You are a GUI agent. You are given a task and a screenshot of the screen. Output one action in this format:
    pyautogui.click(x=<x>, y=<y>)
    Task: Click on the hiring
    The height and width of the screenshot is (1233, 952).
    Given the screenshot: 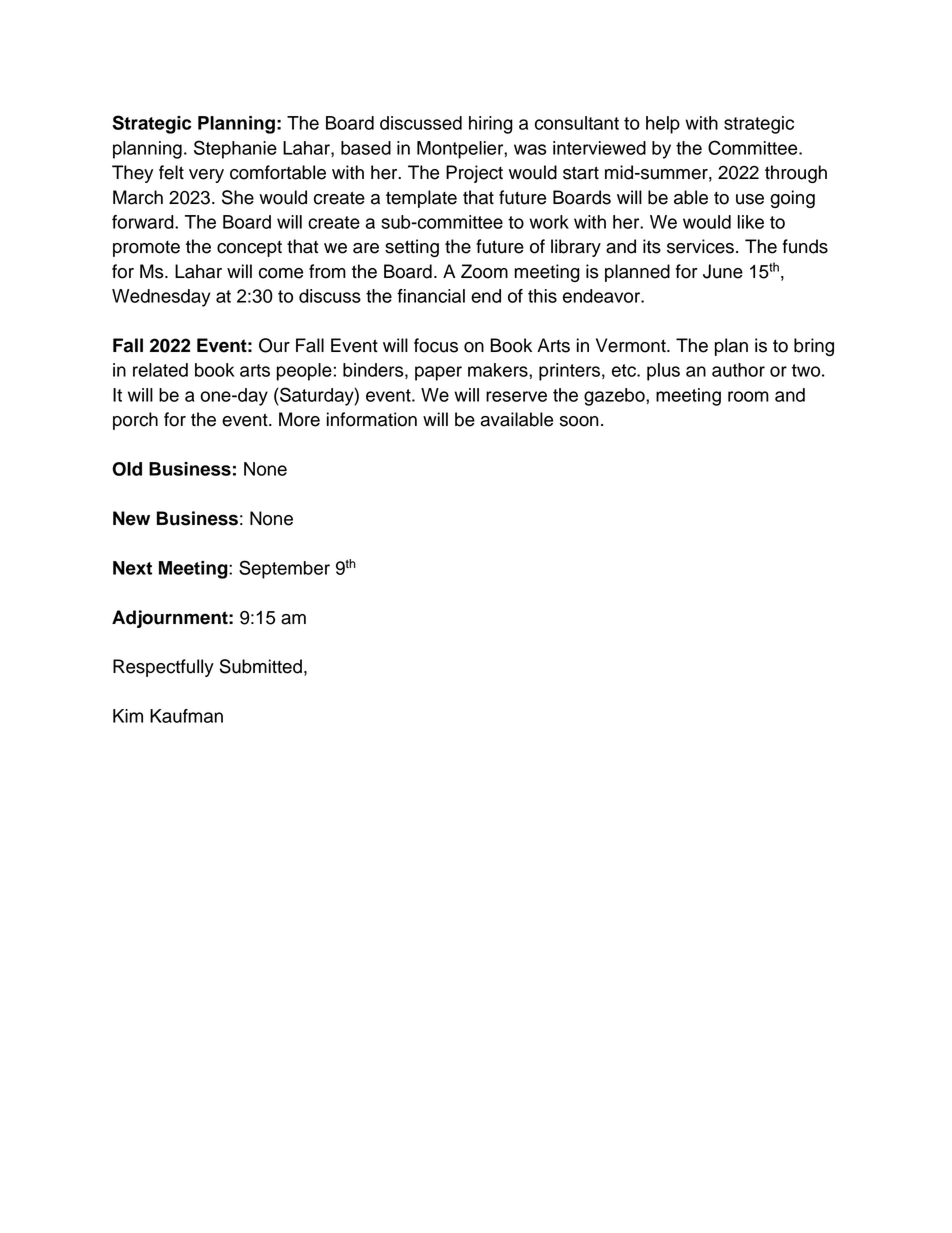 What is the action you would take?
    pyautogui.click(x=491, y=125)
